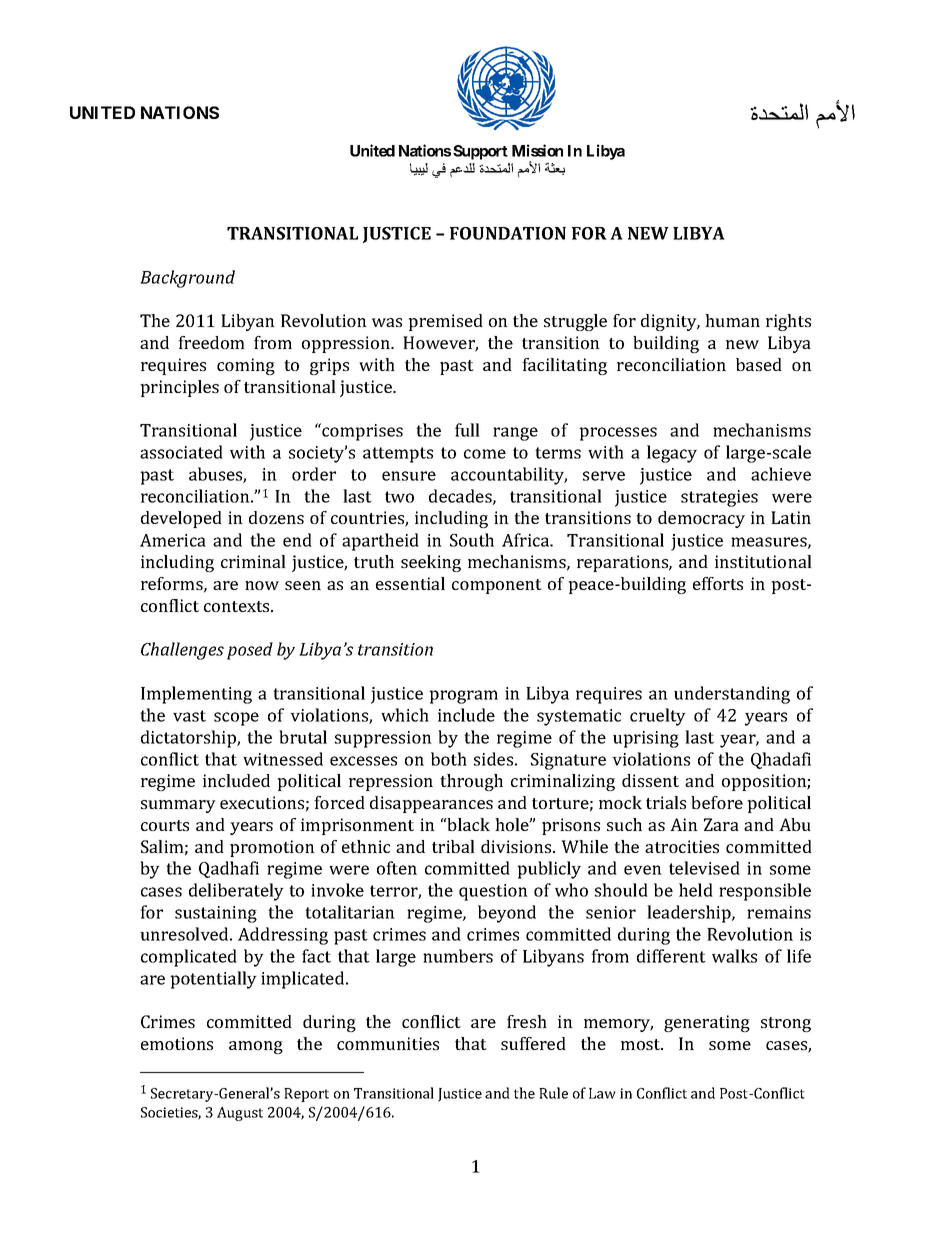 This document has height=1233, width=952. I want to click on before, so click(717, 802).
